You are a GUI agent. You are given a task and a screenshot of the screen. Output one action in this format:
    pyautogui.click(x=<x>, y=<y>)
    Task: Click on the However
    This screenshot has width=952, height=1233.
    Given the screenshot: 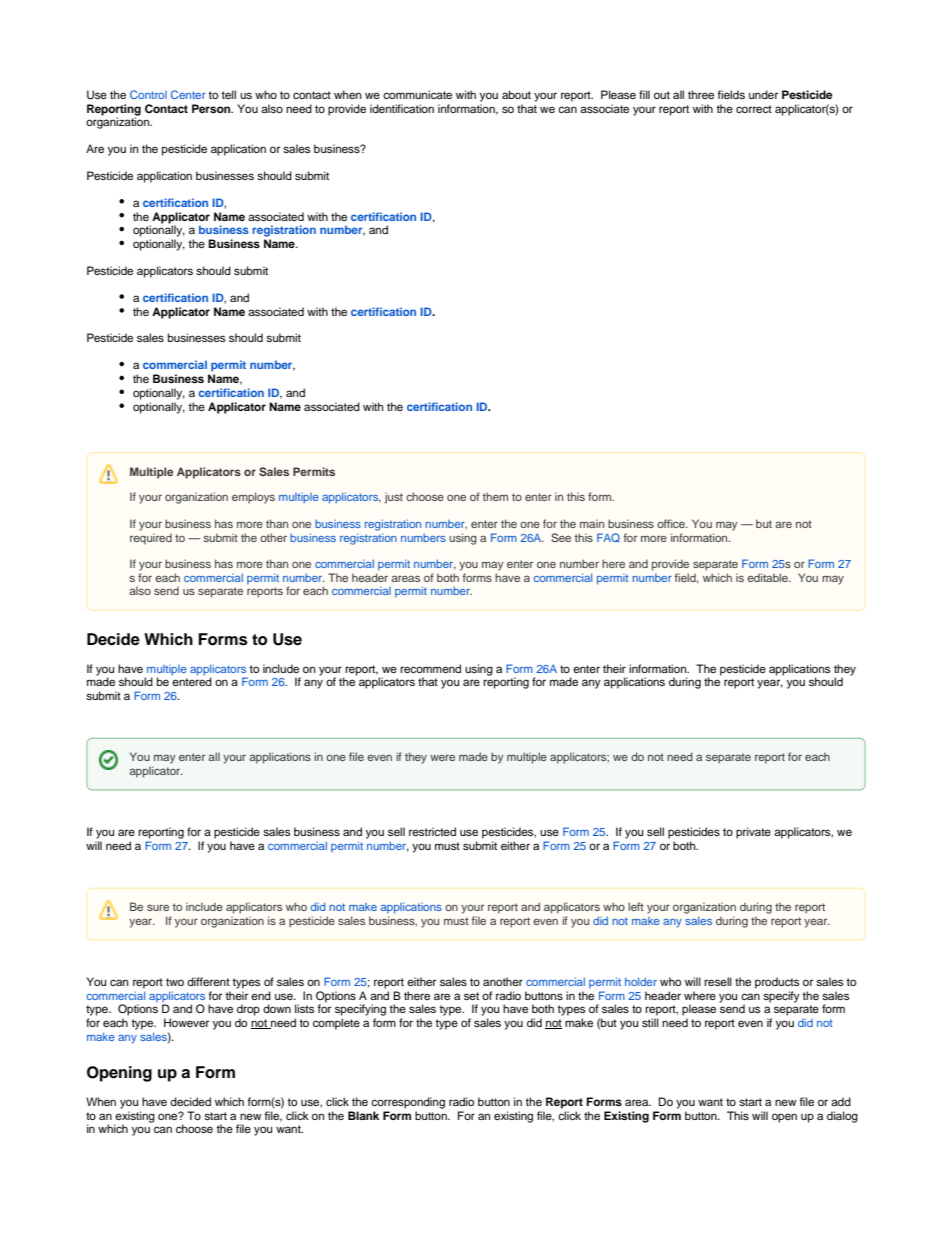 What is the action you would take?
    pyautogui.click(x=186, y=1022)
